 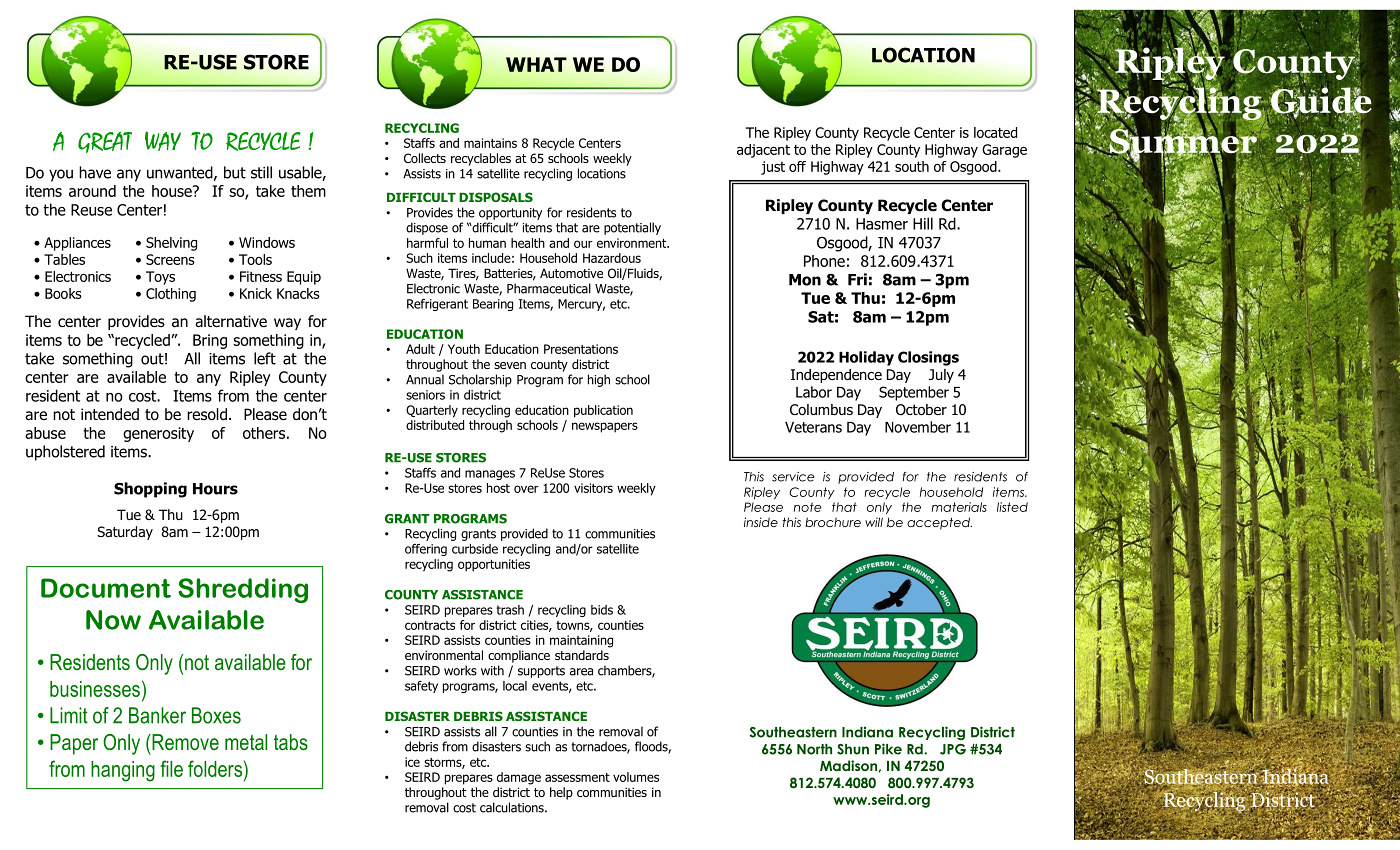 What do you see at coordinates (158, 434) in the document?
I see `generosity` at bounding box center [158, 434].
